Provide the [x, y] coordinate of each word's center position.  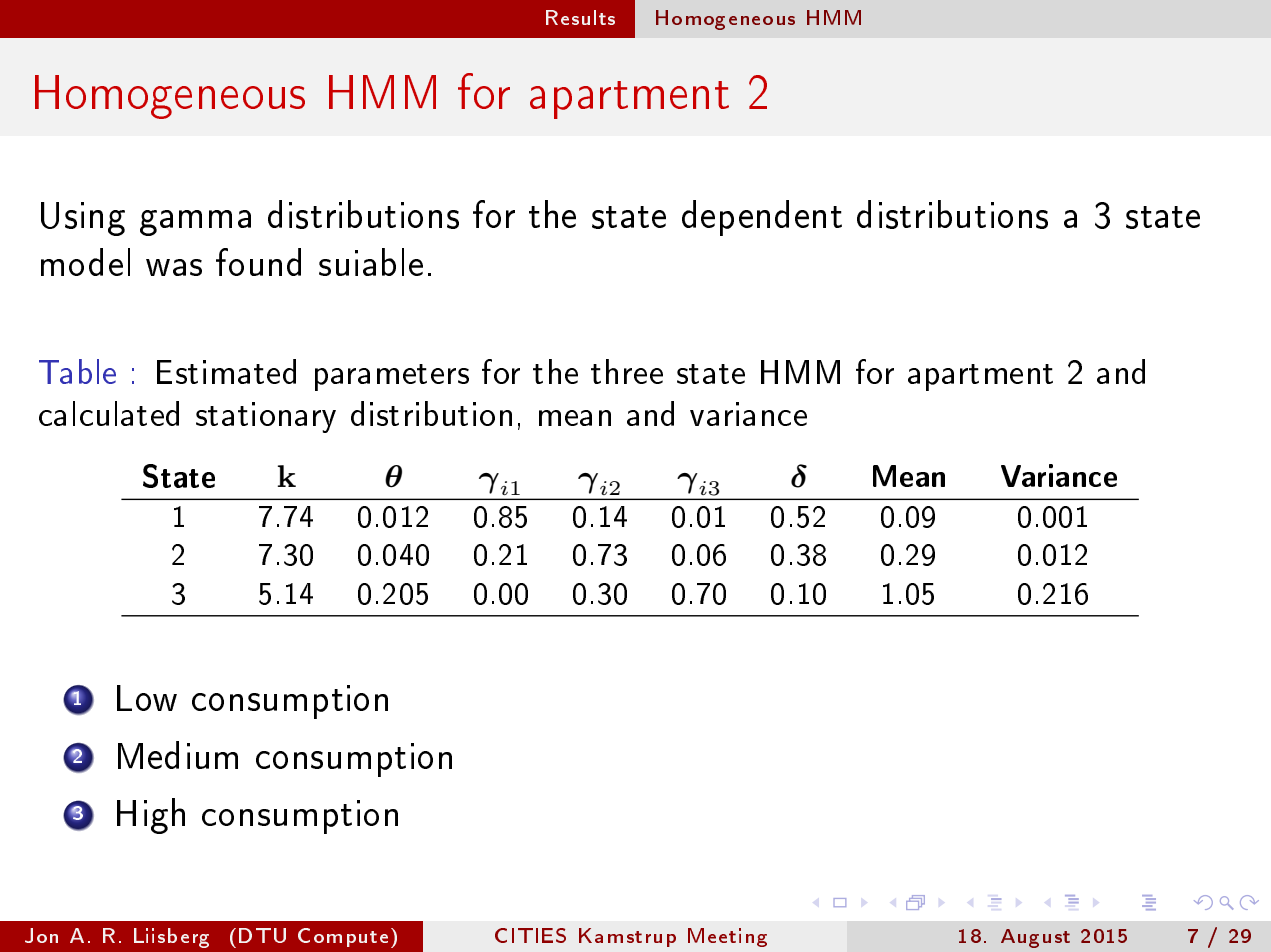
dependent [762, 218]
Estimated [226, 371]
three [627, 371]
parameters [392, 377]
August [1035, 938]
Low [147, 698]
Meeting [727, 937]
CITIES [530, 935]
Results [580, 17]
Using [83, 219]
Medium [178, 755]
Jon [41, 935]
